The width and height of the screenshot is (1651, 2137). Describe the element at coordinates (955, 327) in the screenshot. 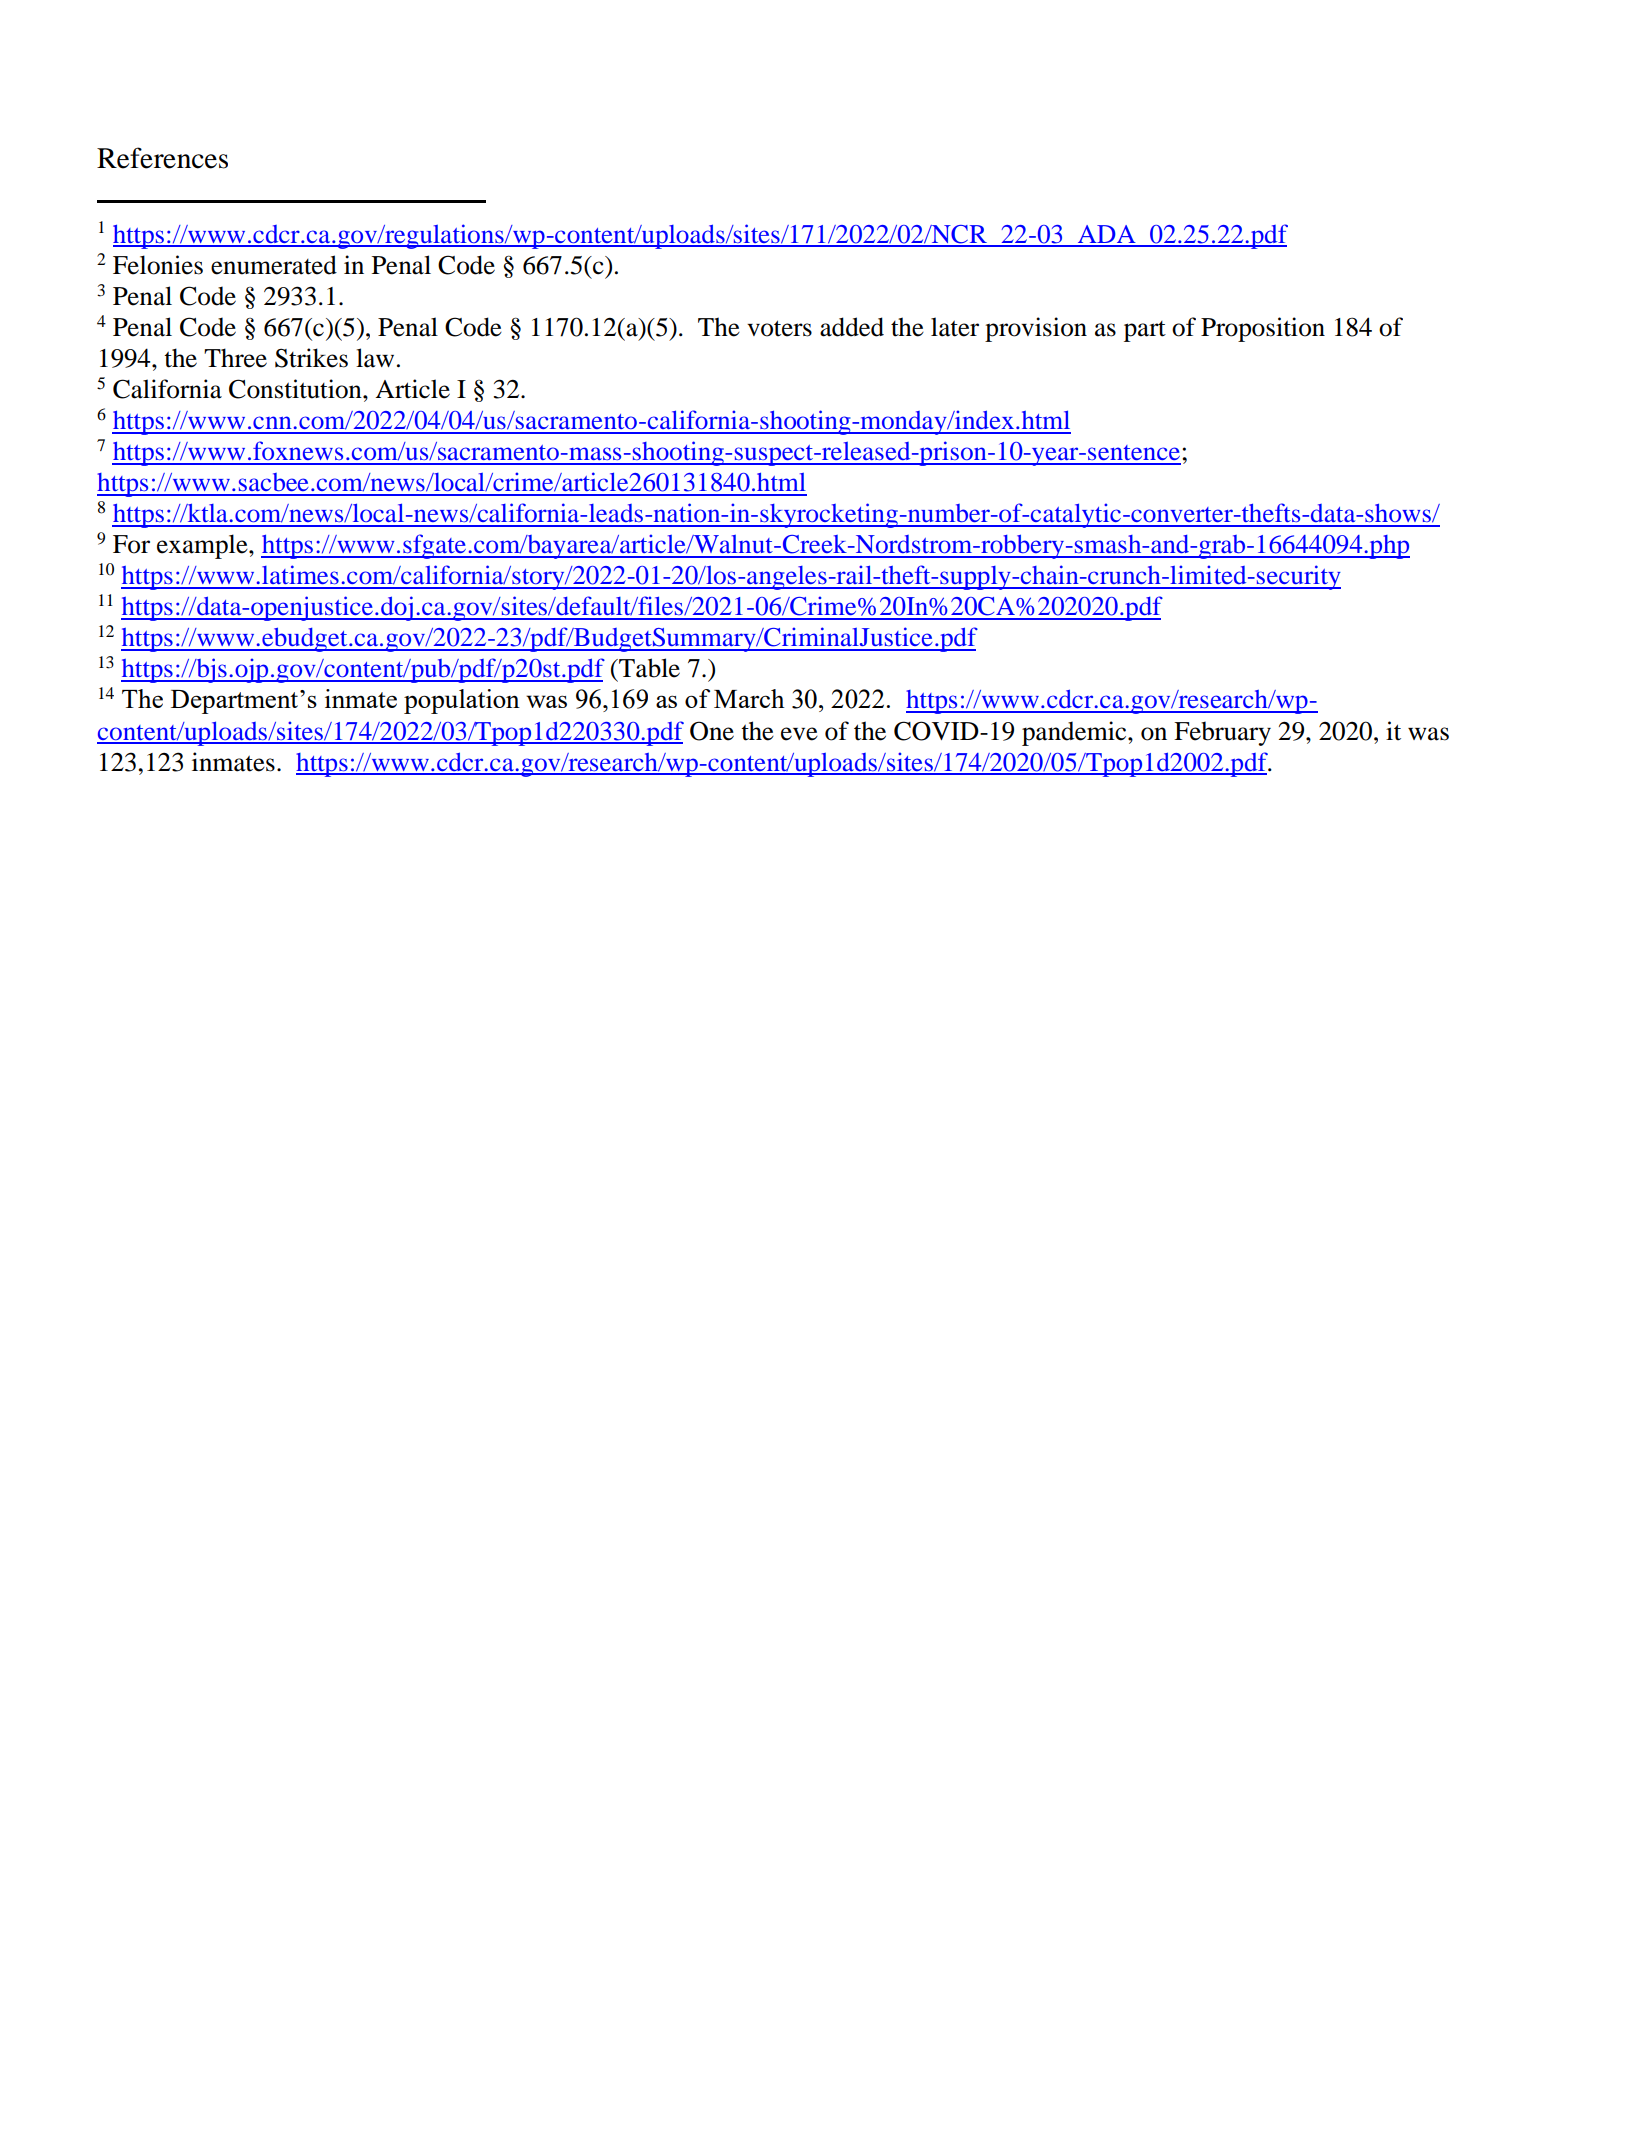

I see `later` at that location.
